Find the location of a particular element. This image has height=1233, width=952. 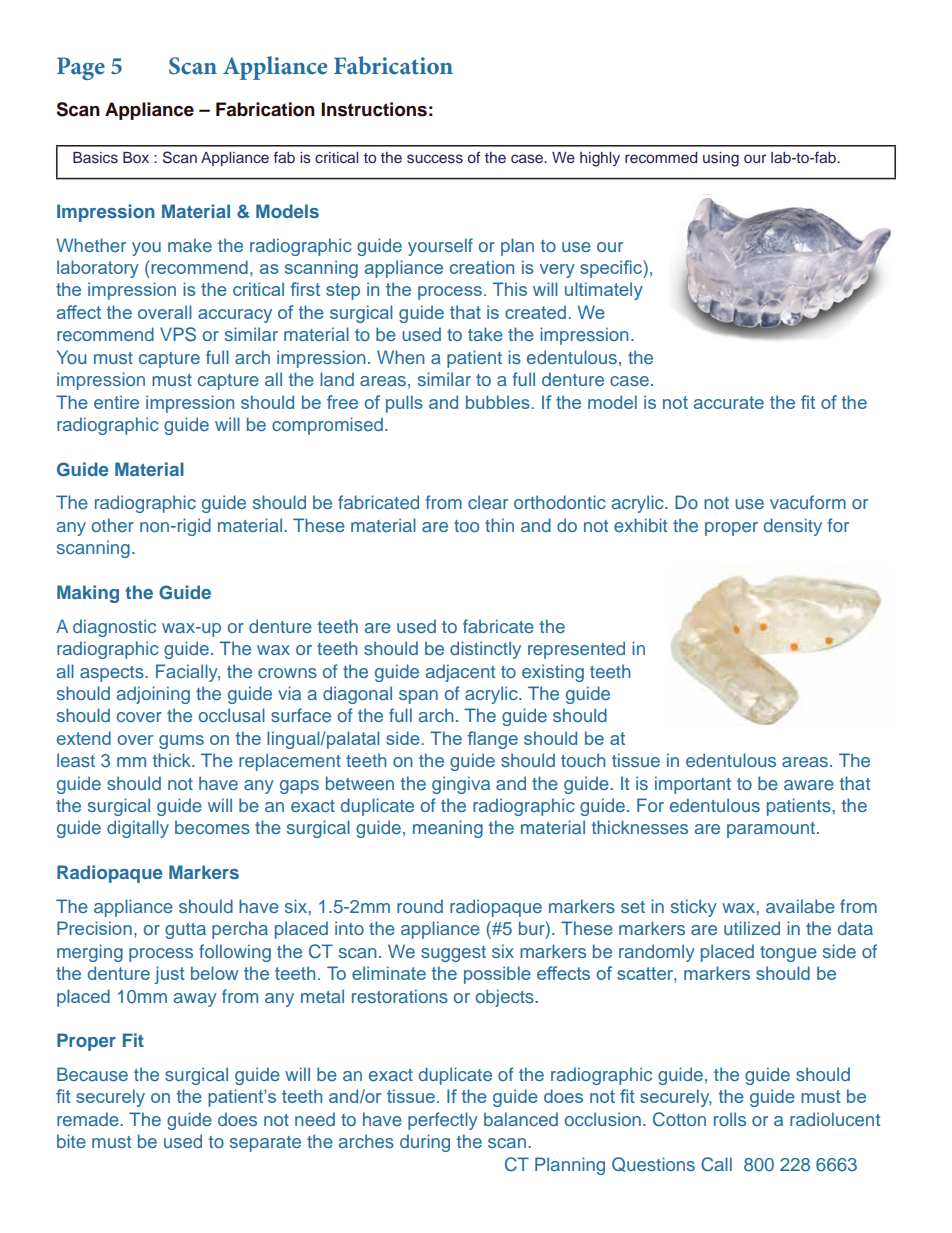

distinctly is located at coordinates (485, 650).
